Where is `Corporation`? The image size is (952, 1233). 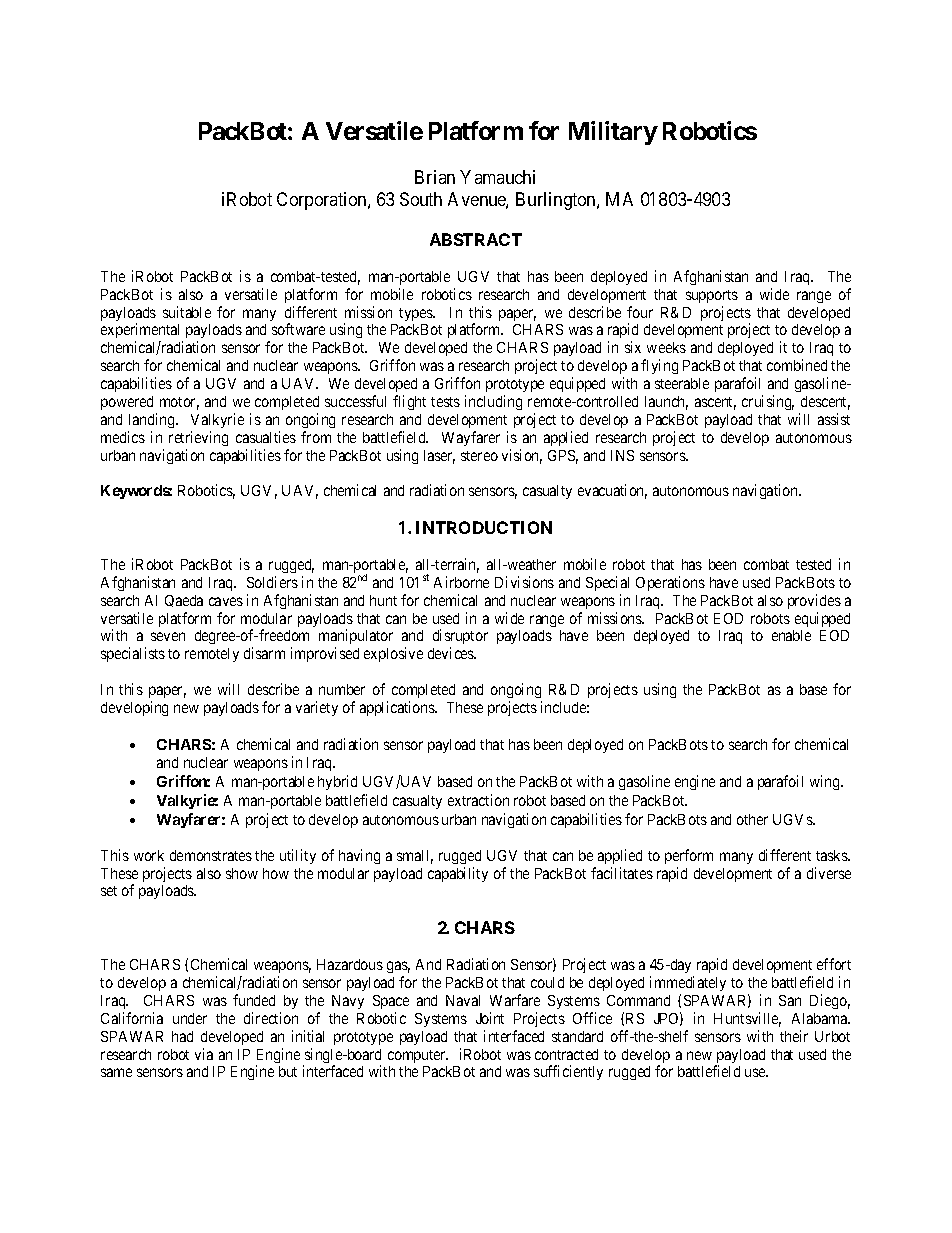
Corporation is located at coordinates (323, 201).
